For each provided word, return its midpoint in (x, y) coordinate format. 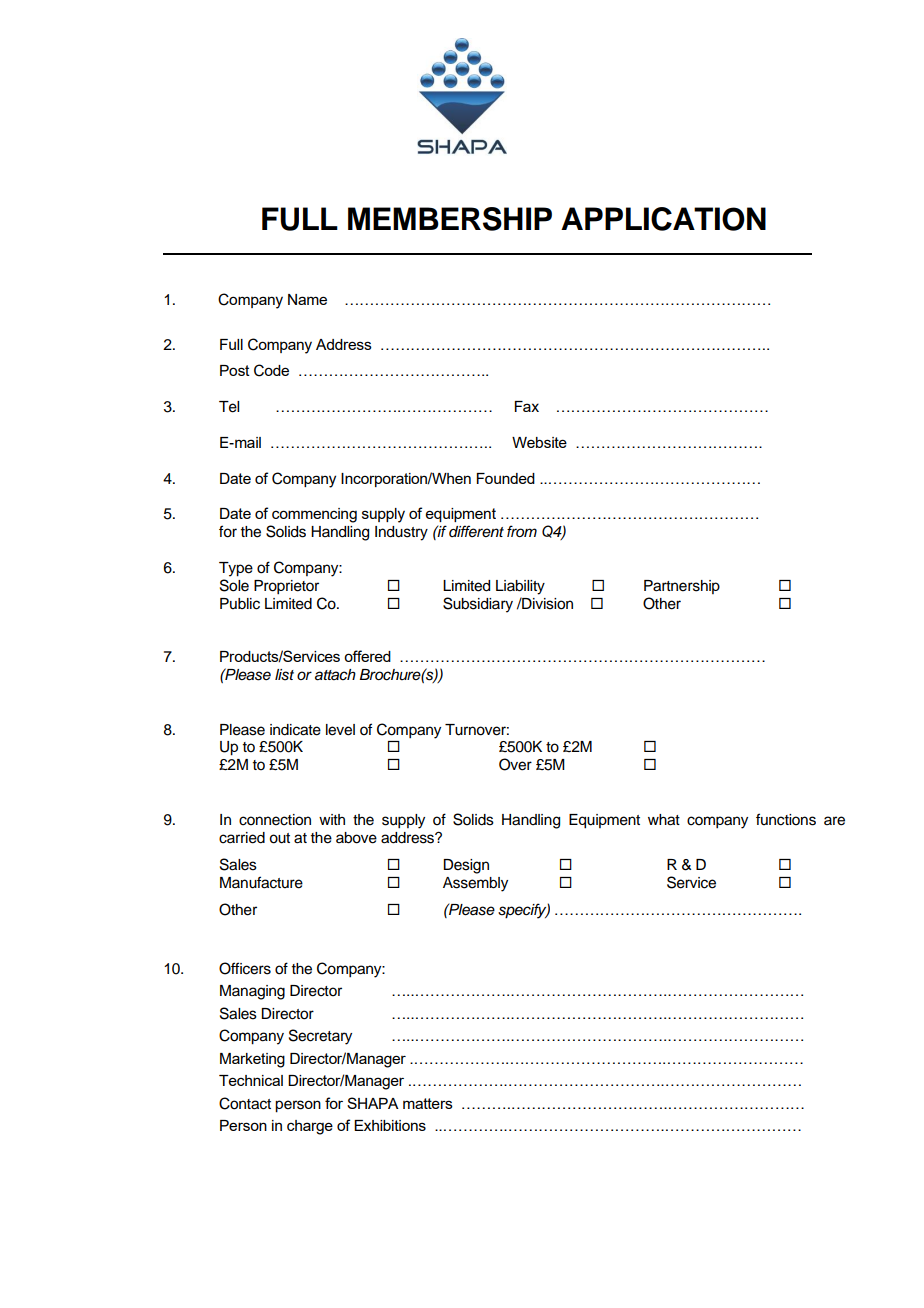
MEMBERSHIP (450, 219)
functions (786, 819)
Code (271, 370)
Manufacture (261, 882)
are (834, 821)
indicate (295, 730)
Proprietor (286, 587)
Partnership (682, 587)
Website (539, 442)
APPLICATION (663, 219)
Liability (520, 587)
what (664, 820)
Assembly (475, 884)
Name (307, 299)
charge (310, 1127)
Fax (527, 406)
